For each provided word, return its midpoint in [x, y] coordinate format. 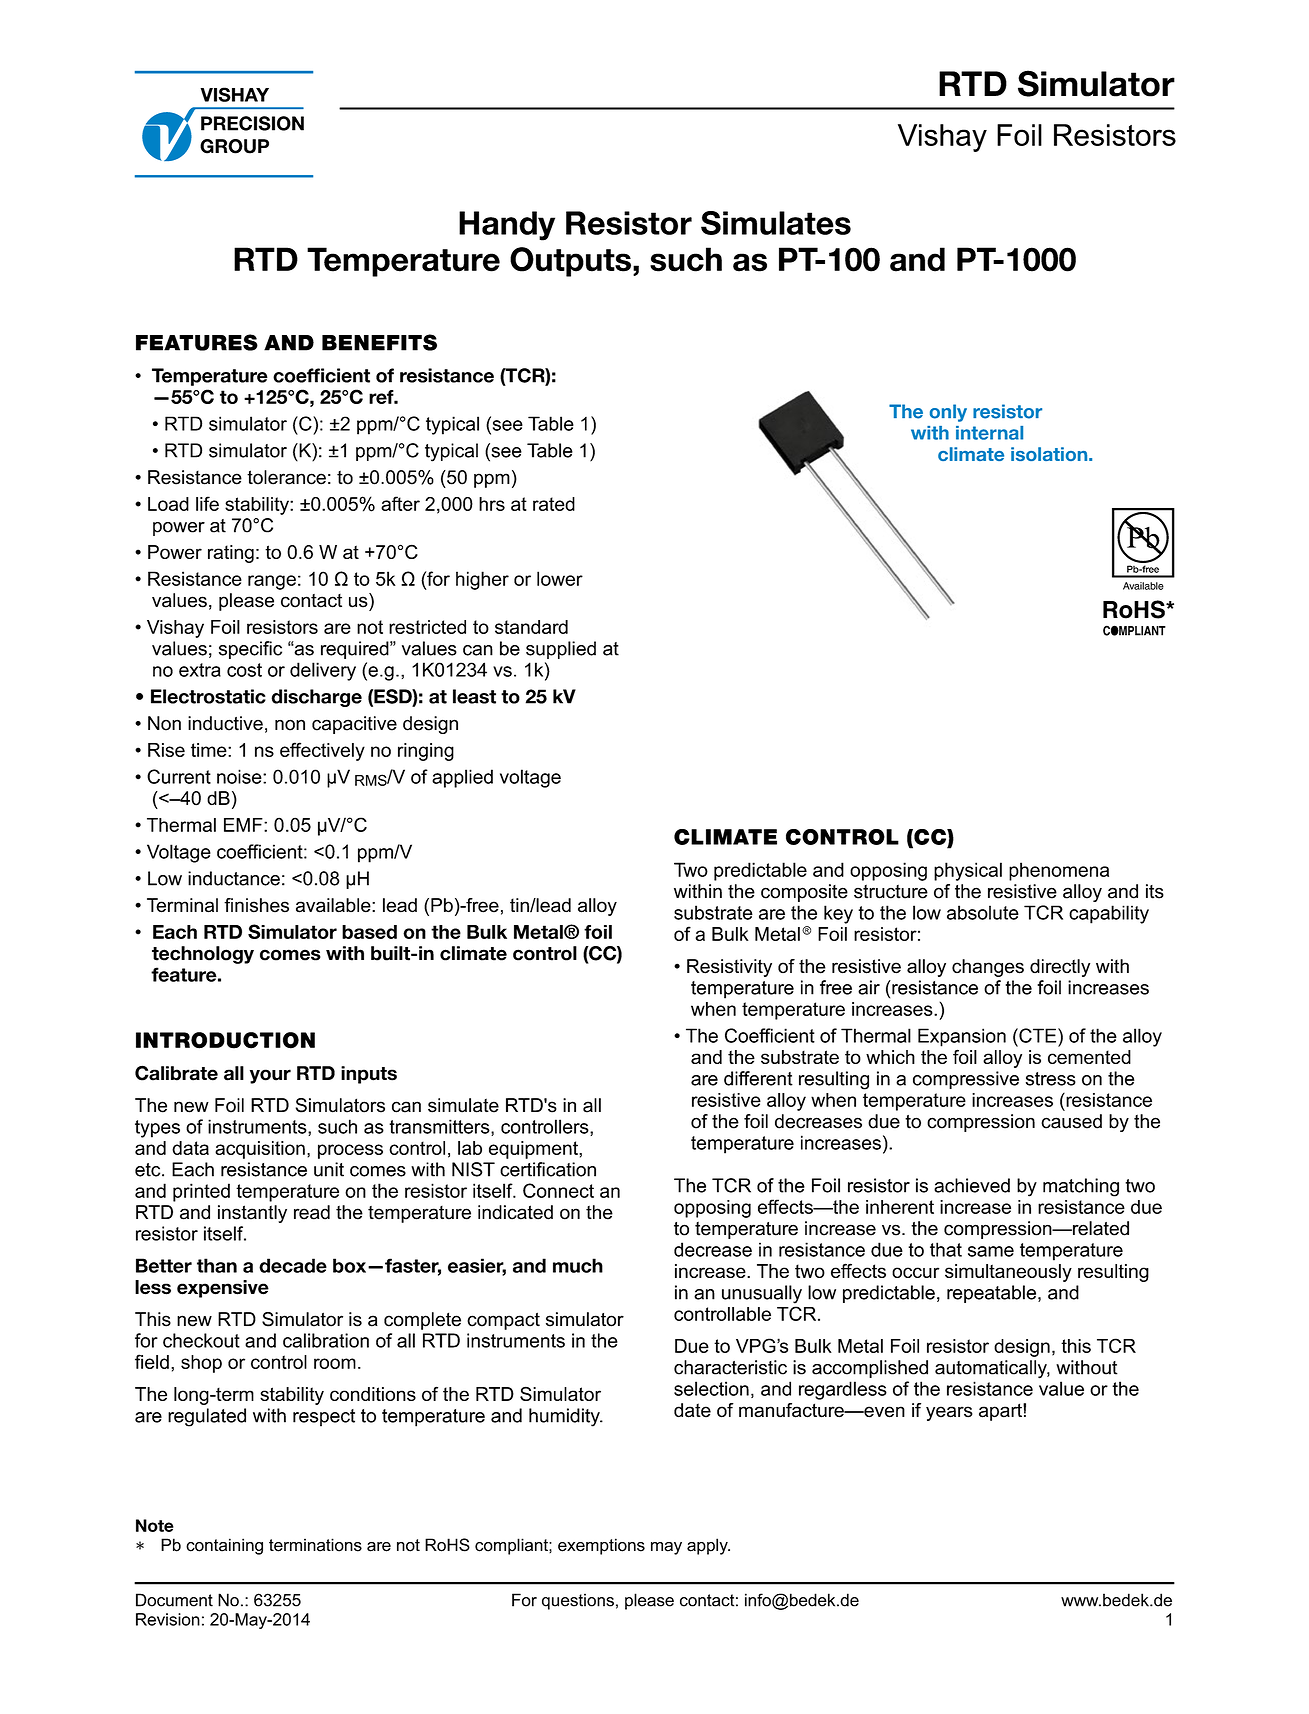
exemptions [601, 1546]
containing [224, 1546]
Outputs [570, 262]
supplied [561, 650]
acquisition [260, 1150]
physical [968, 871]
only [948, 413]
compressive [966, 1080]
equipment [534, 1150]
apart [1001, 1412]
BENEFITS [379, 342]
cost [244, 670]
